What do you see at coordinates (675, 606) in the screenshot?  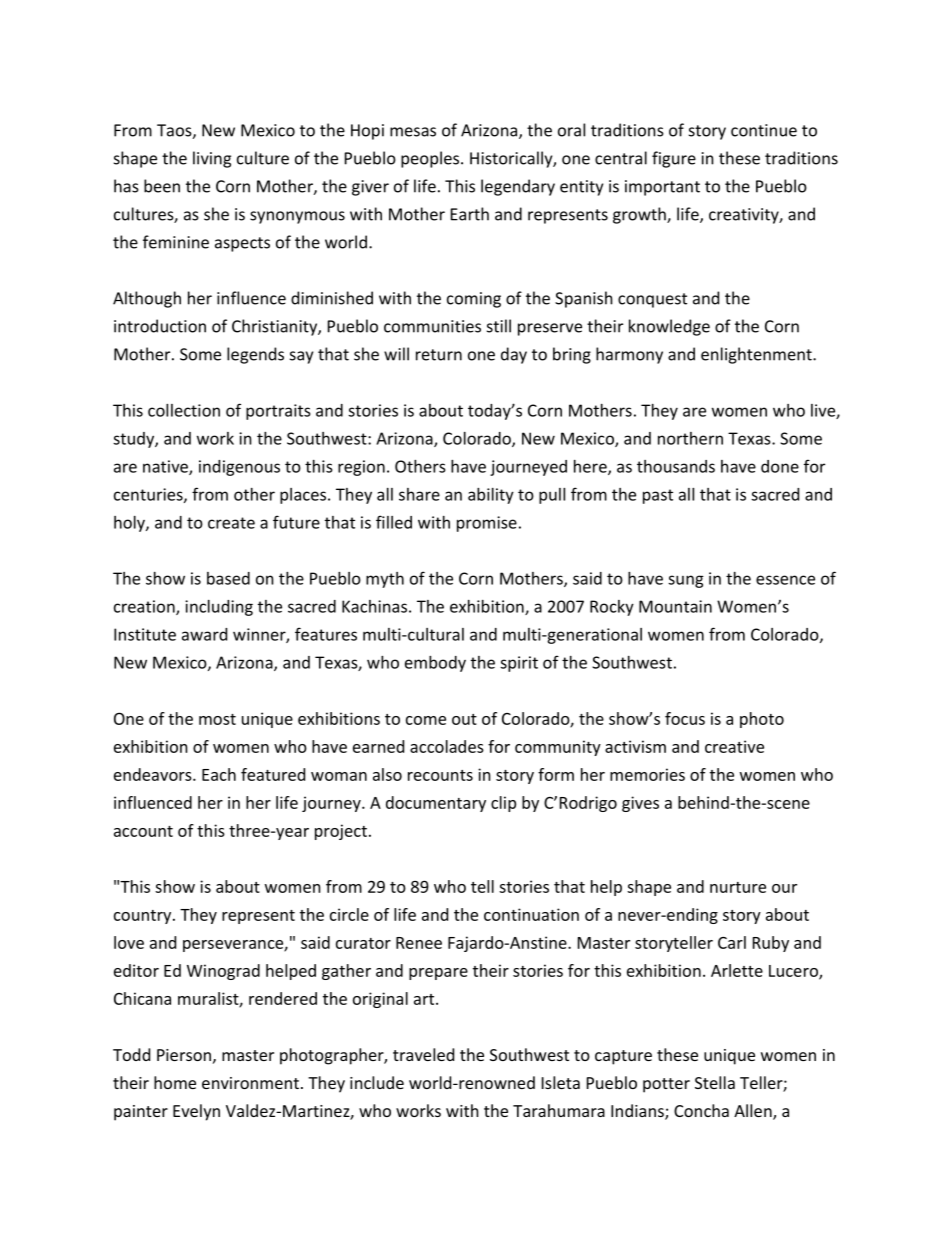 I see `Mountain` at bounding box center [675, 606].
